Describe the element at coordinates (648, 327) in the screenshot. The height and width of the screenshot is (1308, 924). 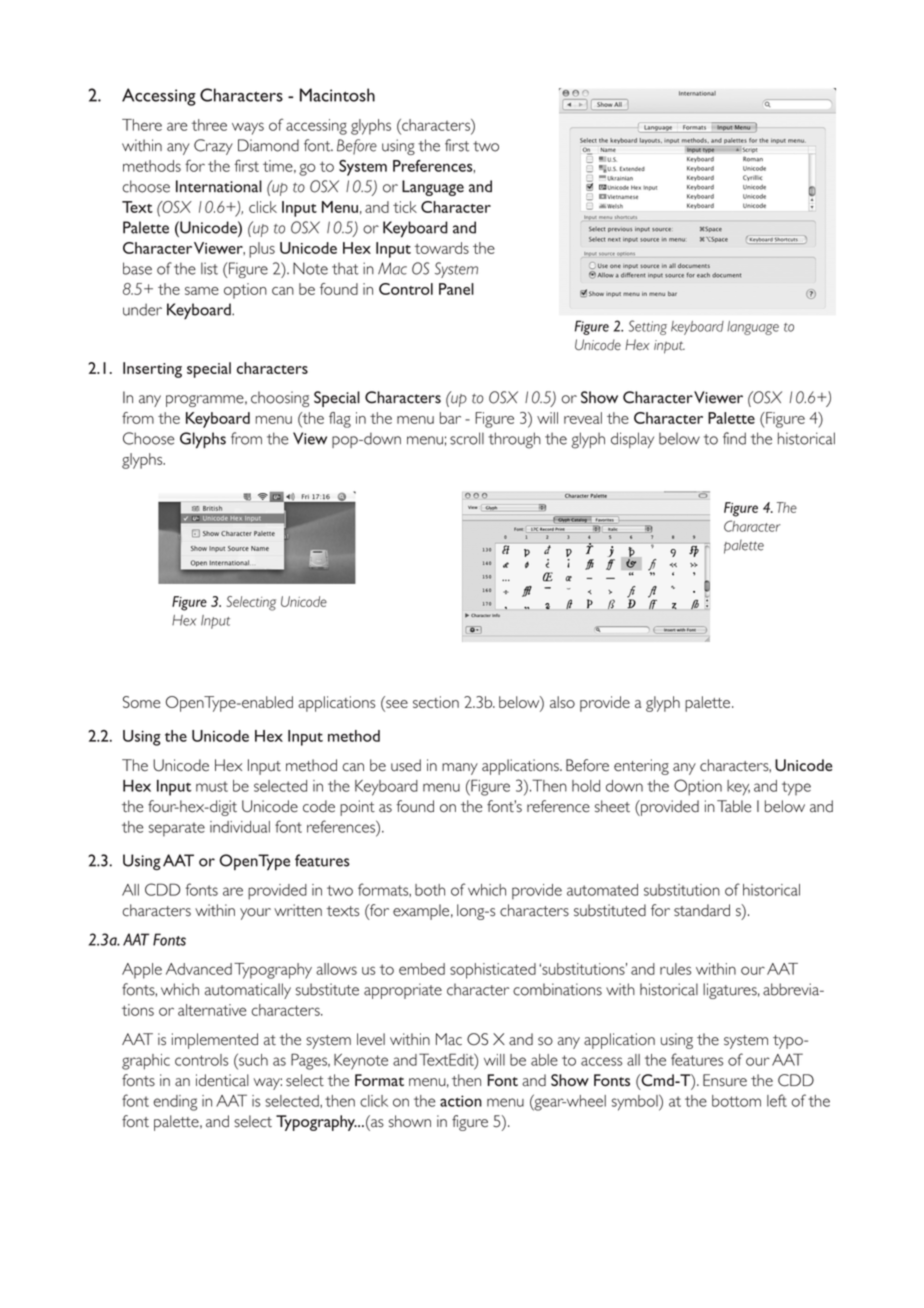
I see `Setting` at that location.
